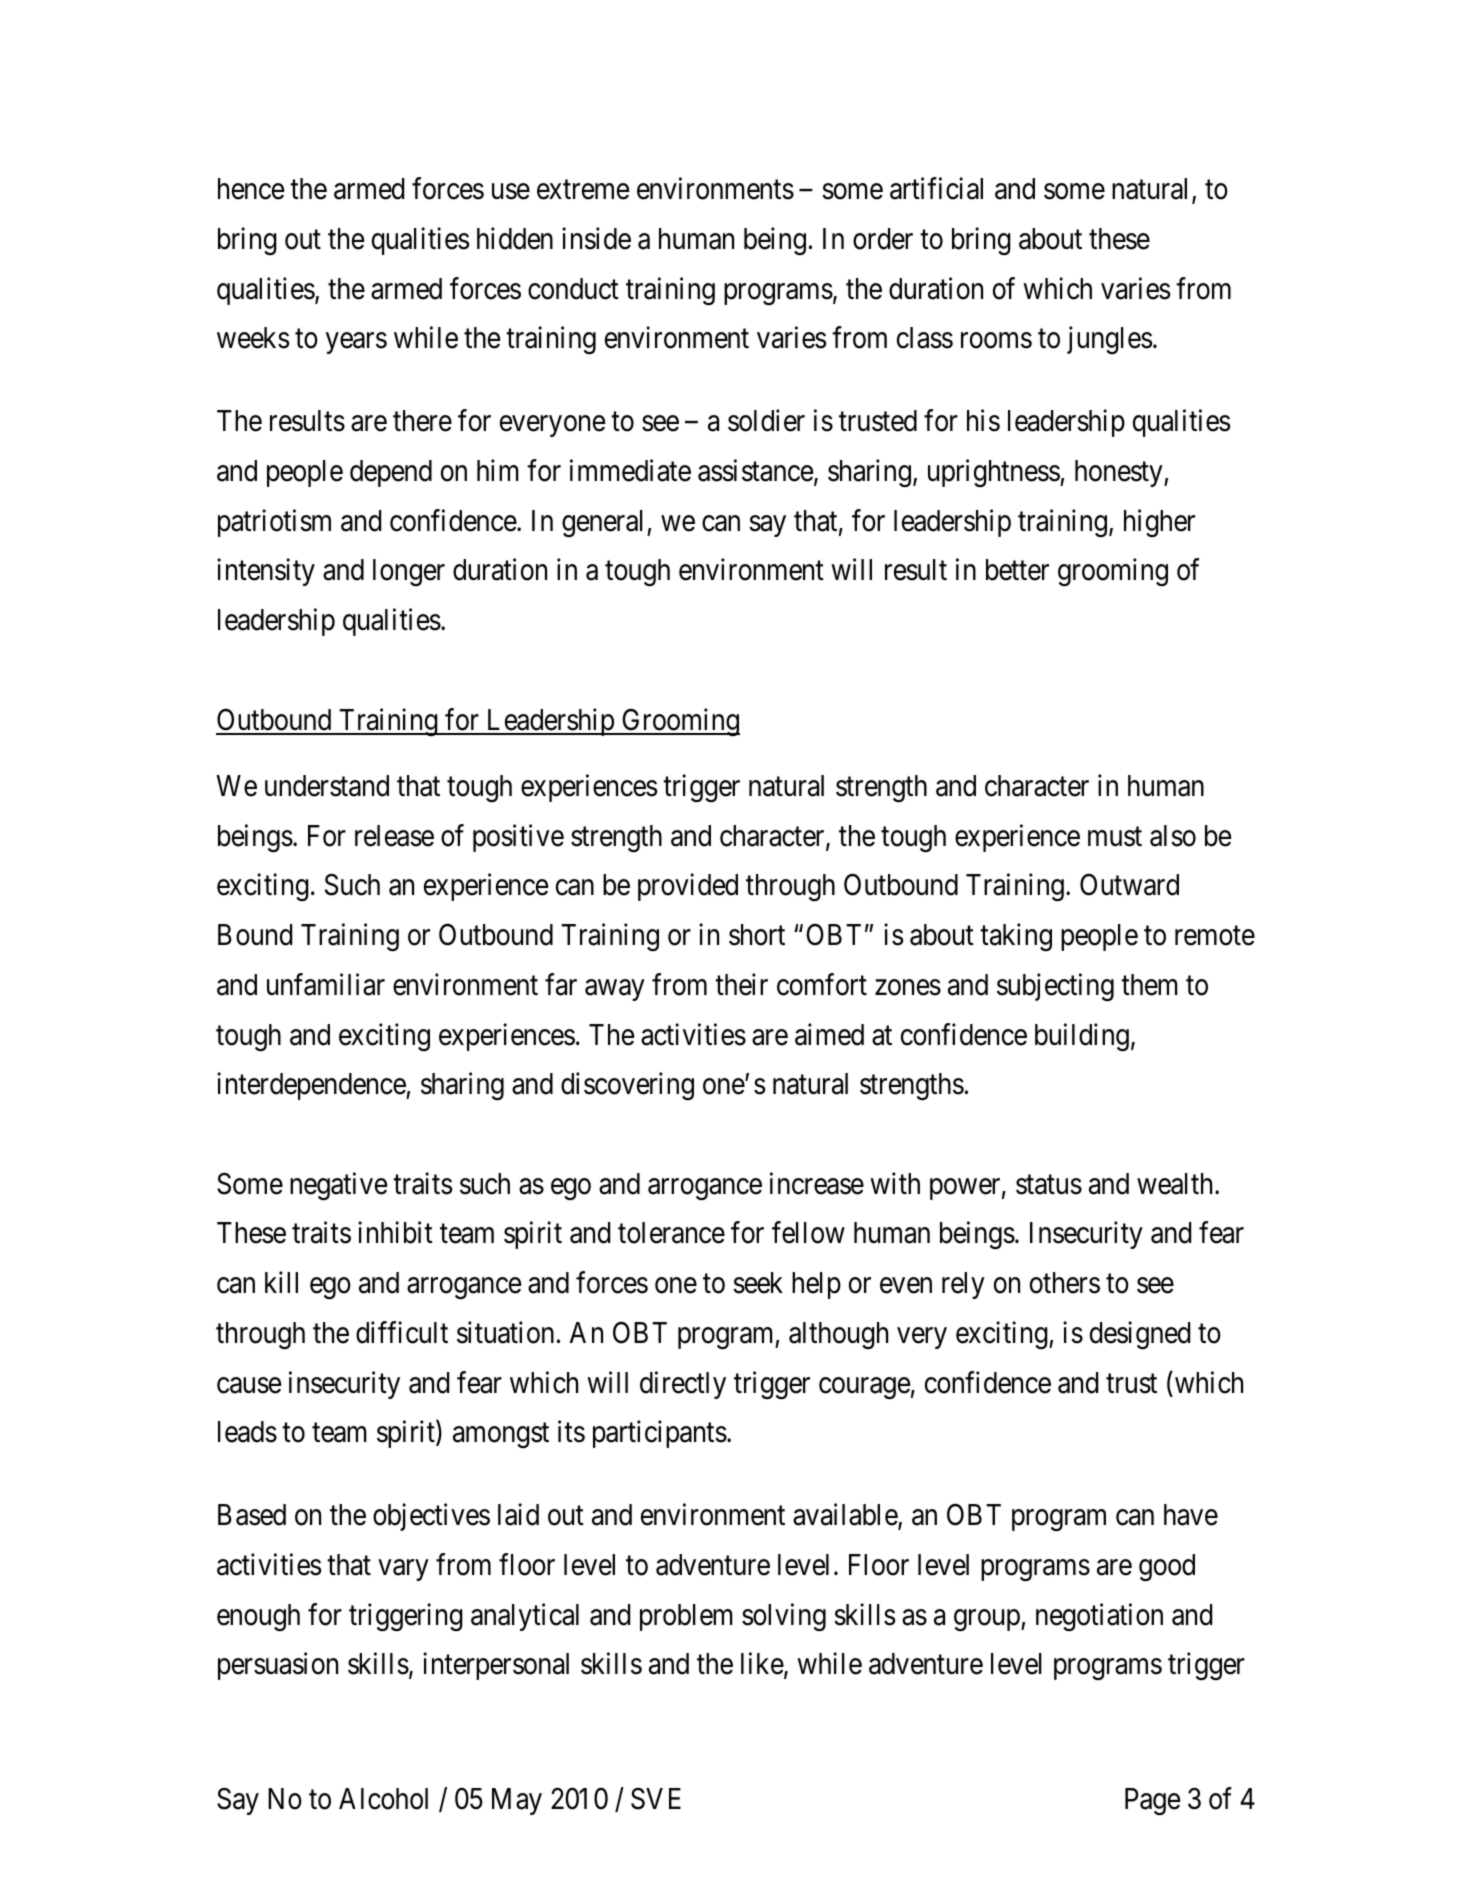 The height and width of the page is (1903, 1470). Describe the element at coordinates (402, 1332) in the page. I see `difficult` at that location.
